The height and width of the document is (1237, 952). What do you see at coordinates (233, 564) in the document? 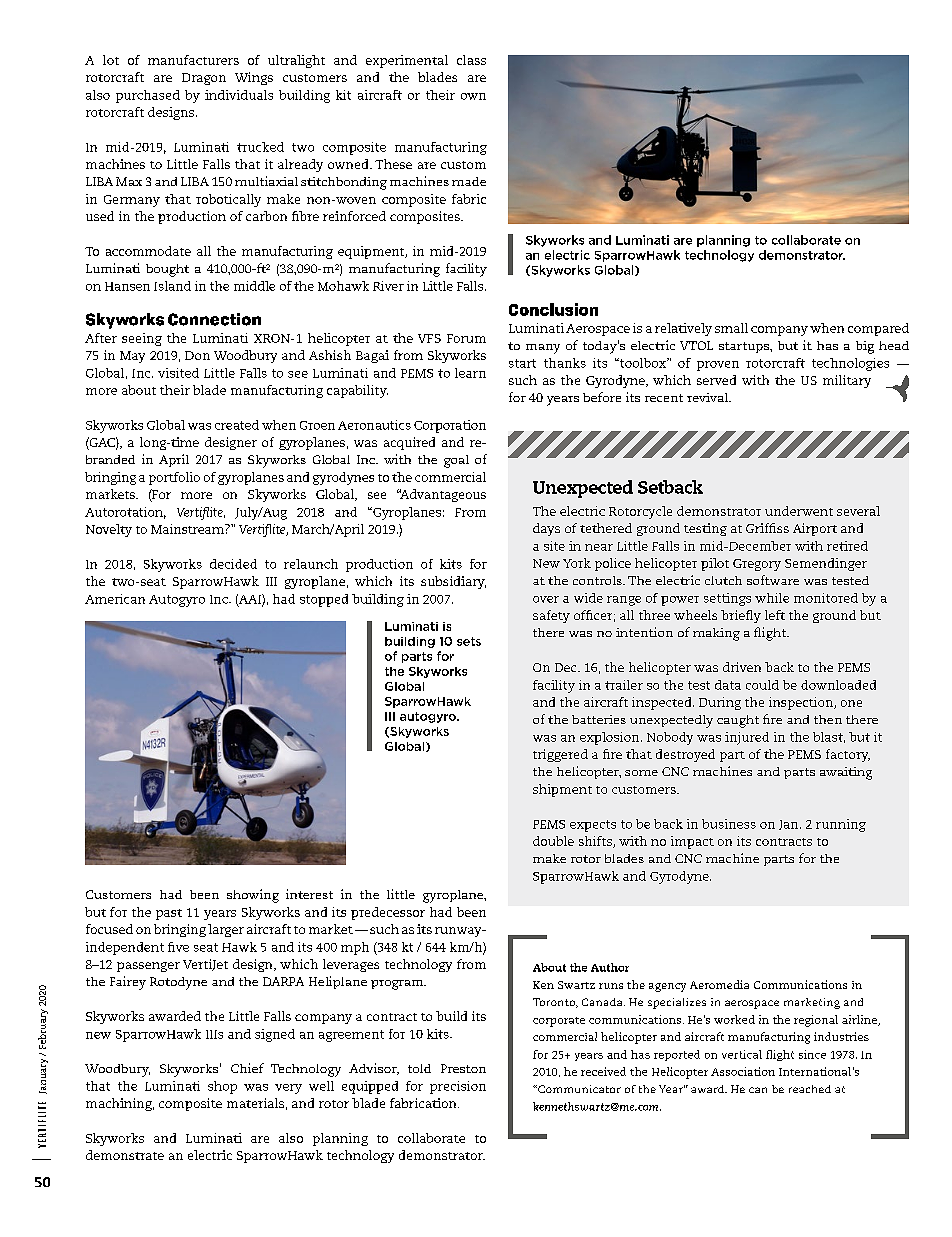
I see `decided` at bounding box center [233, 564].
